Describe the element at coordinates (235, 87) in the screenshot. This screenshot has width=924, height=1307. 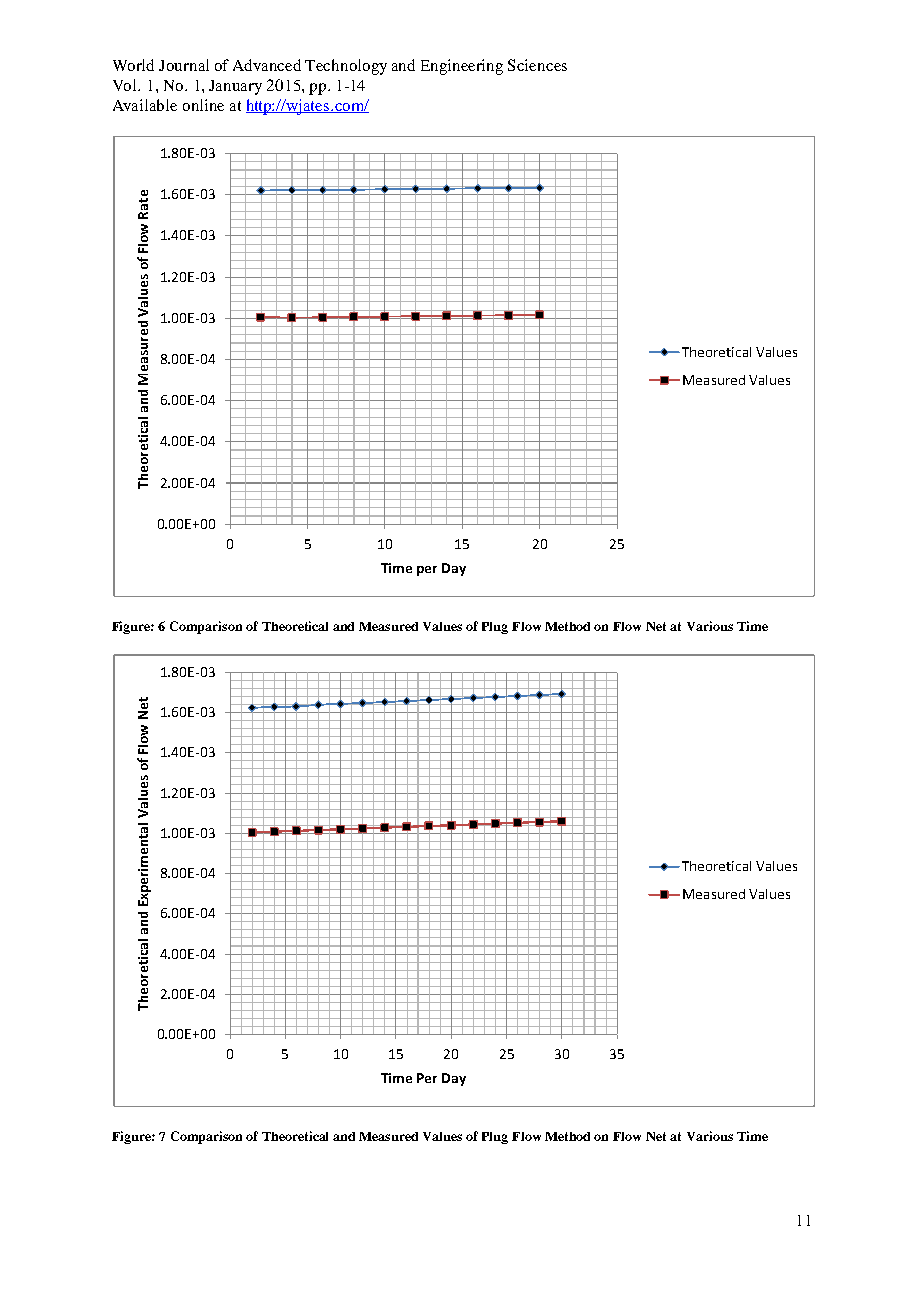
I see `January` at that location.
